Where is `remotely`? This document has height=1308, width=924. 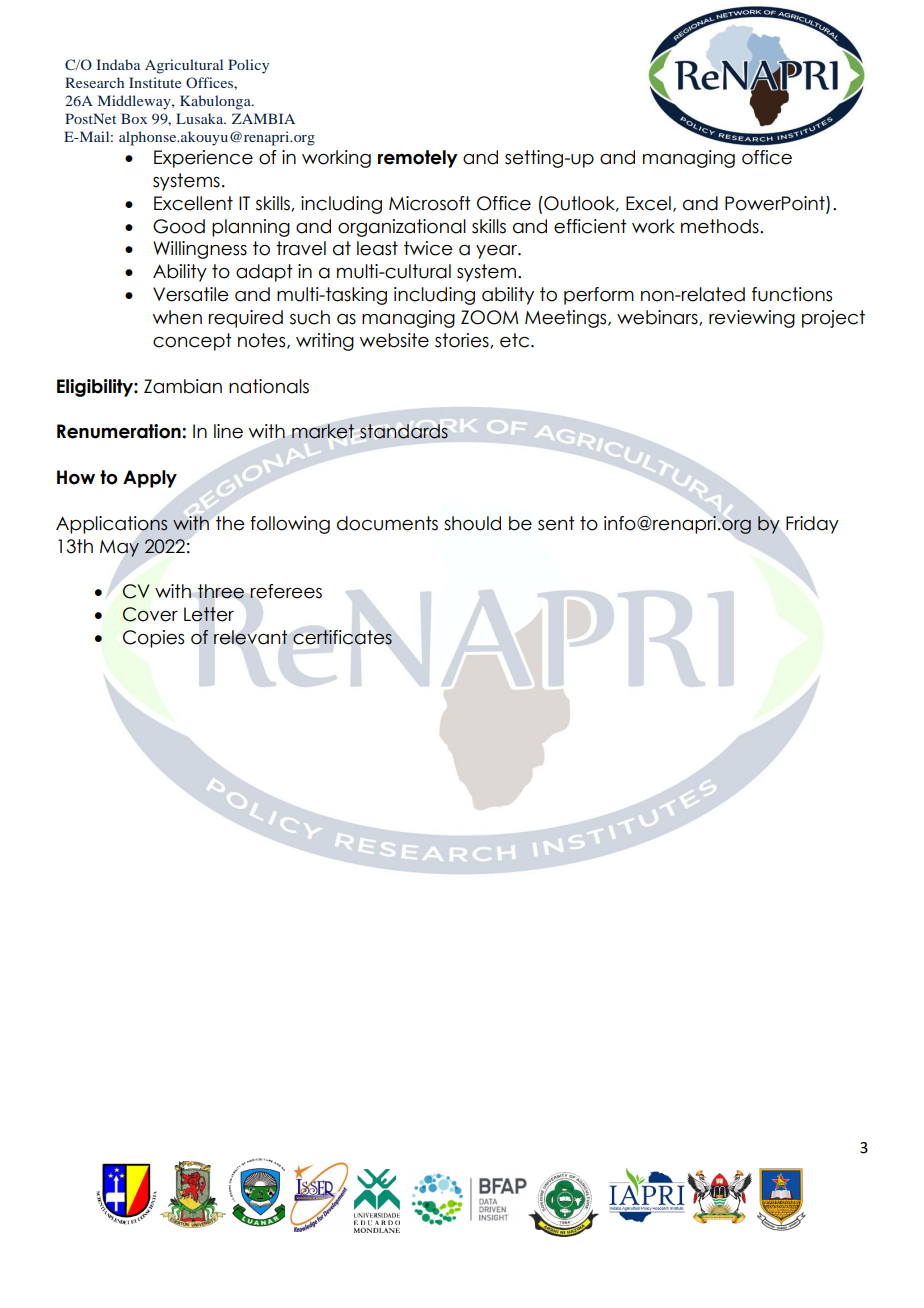 remotely is located at coordinates (418, 159).
